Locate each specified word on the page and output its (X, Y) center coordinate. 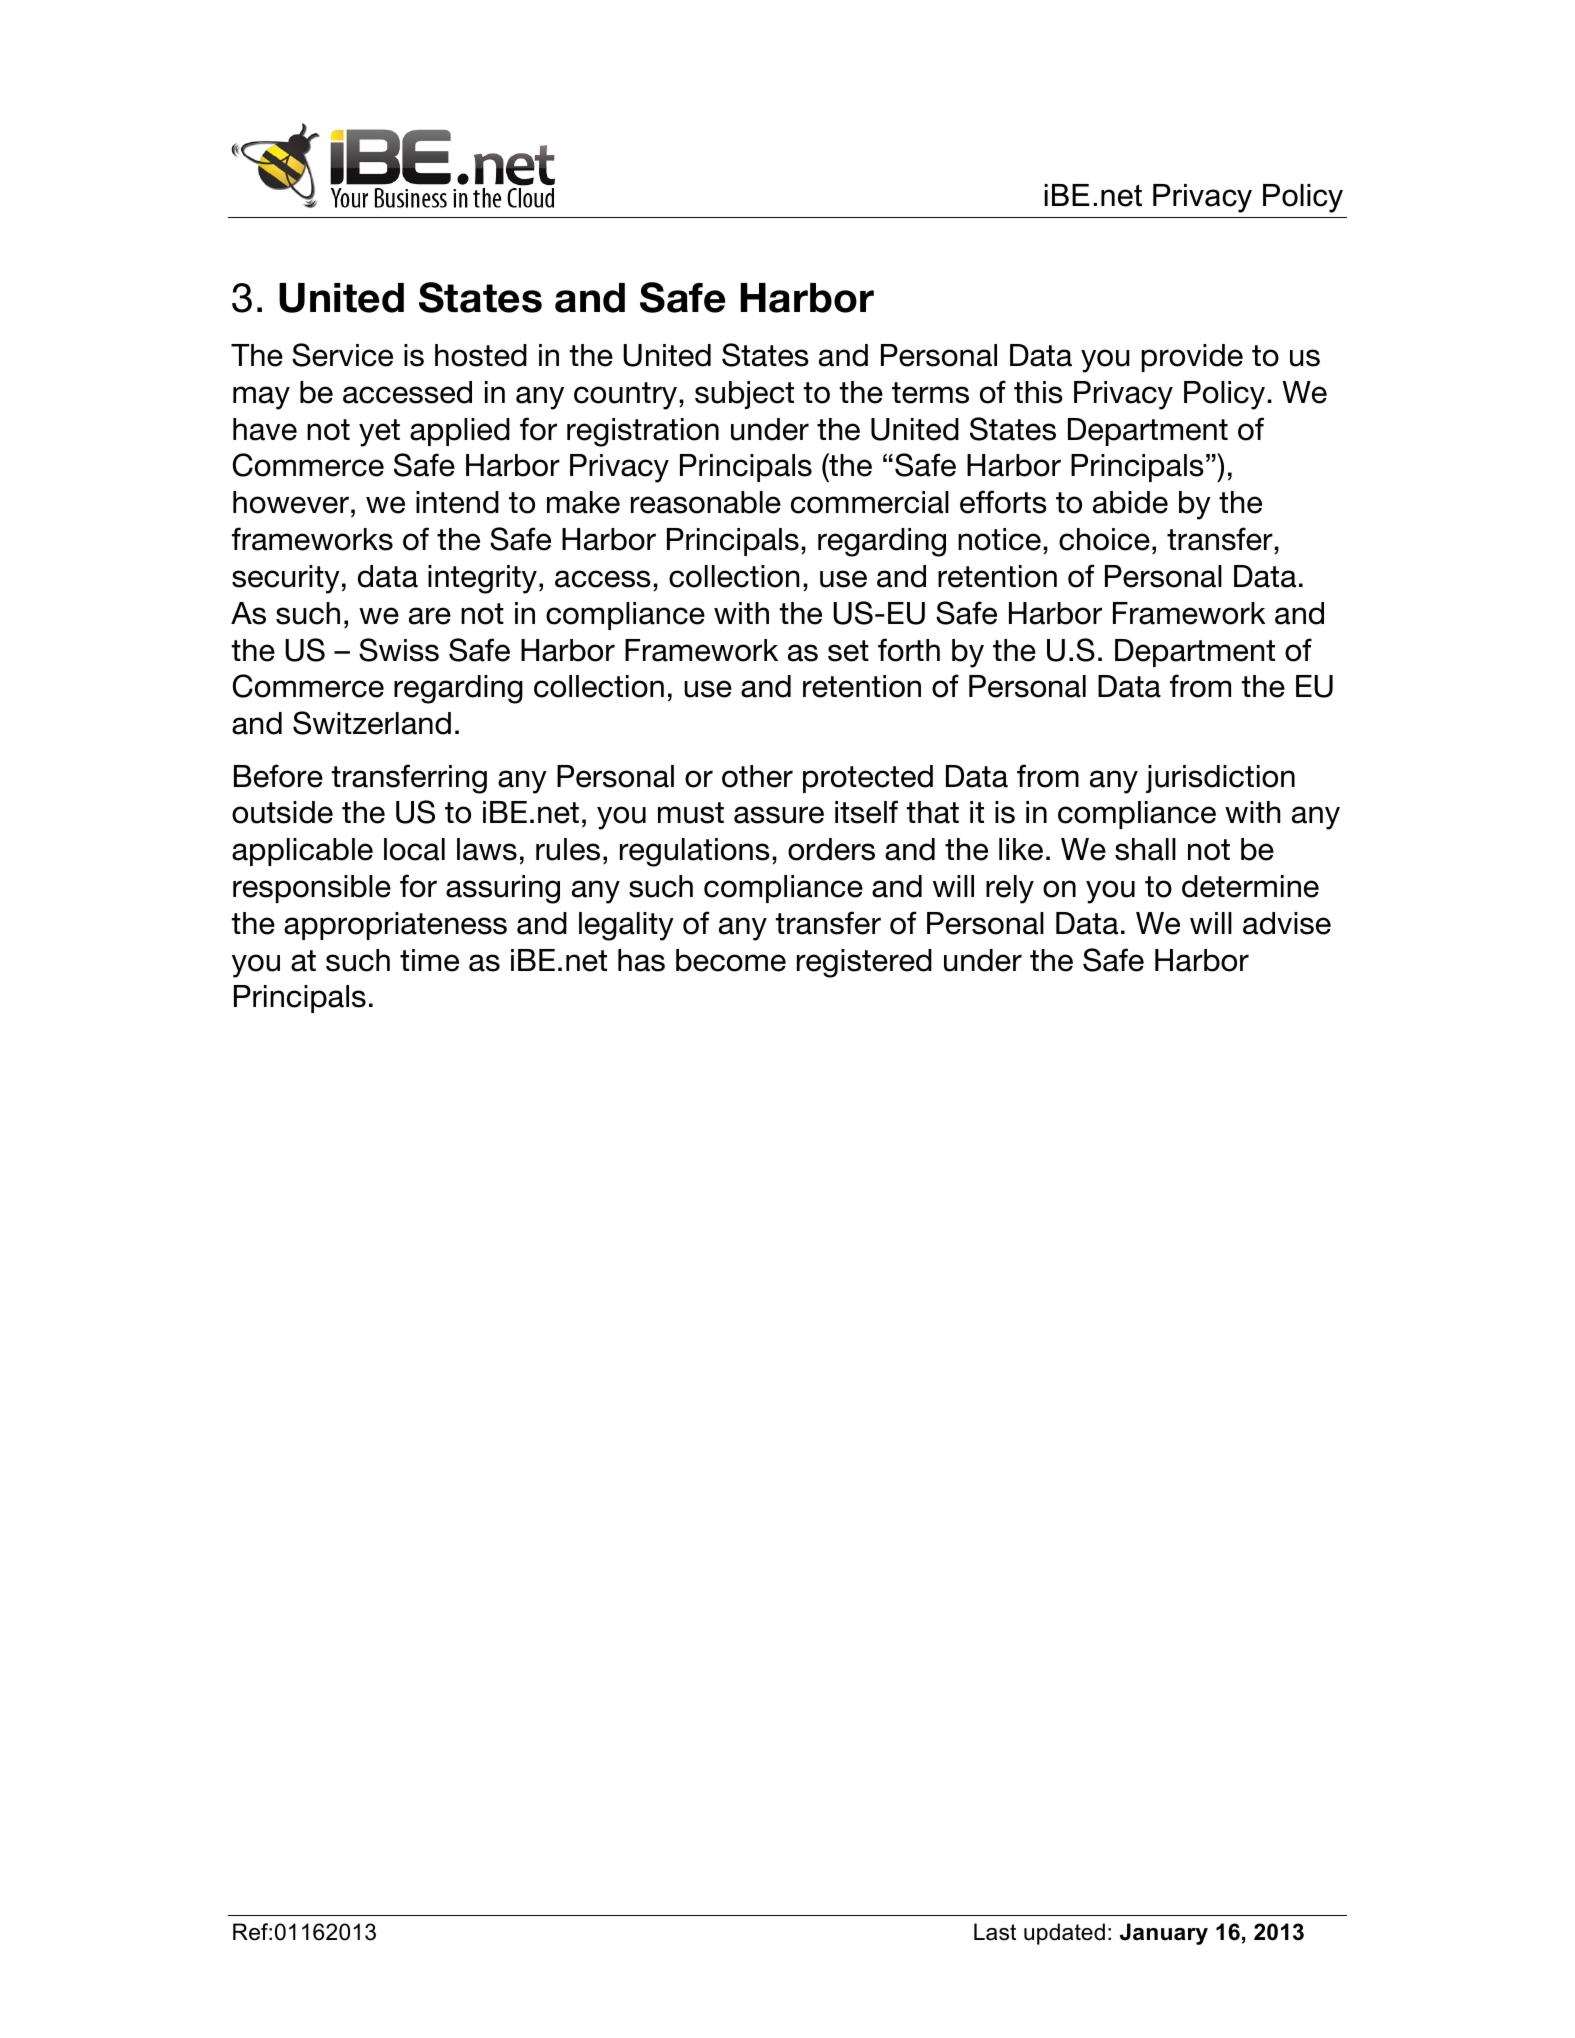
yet (379, 433)
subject (744, 395)
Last (995, 1932)
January (1164, 1934)
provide (1192, 358)
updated (1064, 1934)
